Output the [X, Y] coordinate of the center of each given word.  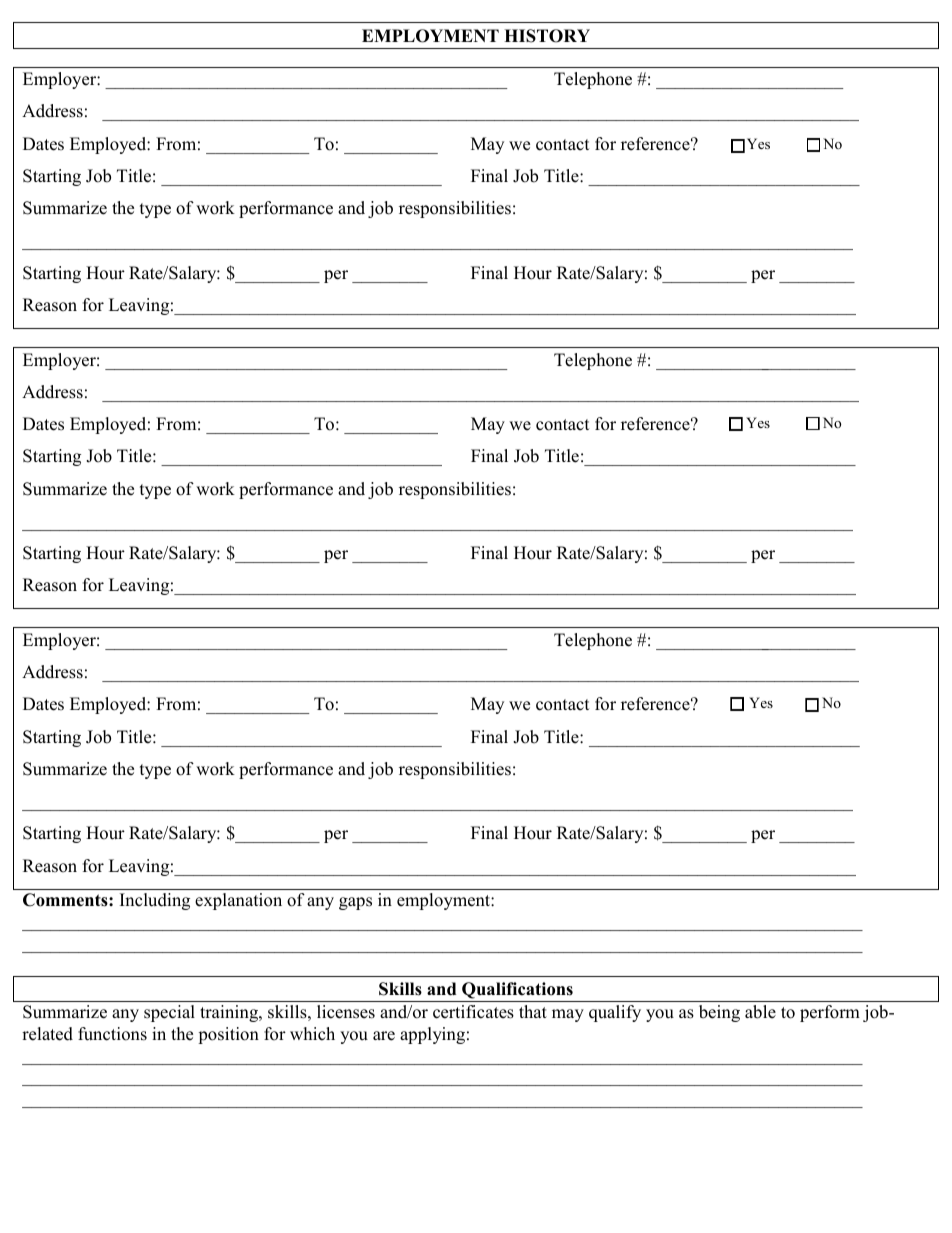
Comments [66, 900]
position [228, 1035]
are [384, 1036]
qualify [615, 1013]
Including [155, 901]
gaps [355, 903]
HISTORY [547, 36]
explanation [238, 901]
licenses [346, 1012]
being [719, 1013]
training [230, 1013]
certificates [473, 1012]
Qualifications [517, 990]
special [169, 1013]
